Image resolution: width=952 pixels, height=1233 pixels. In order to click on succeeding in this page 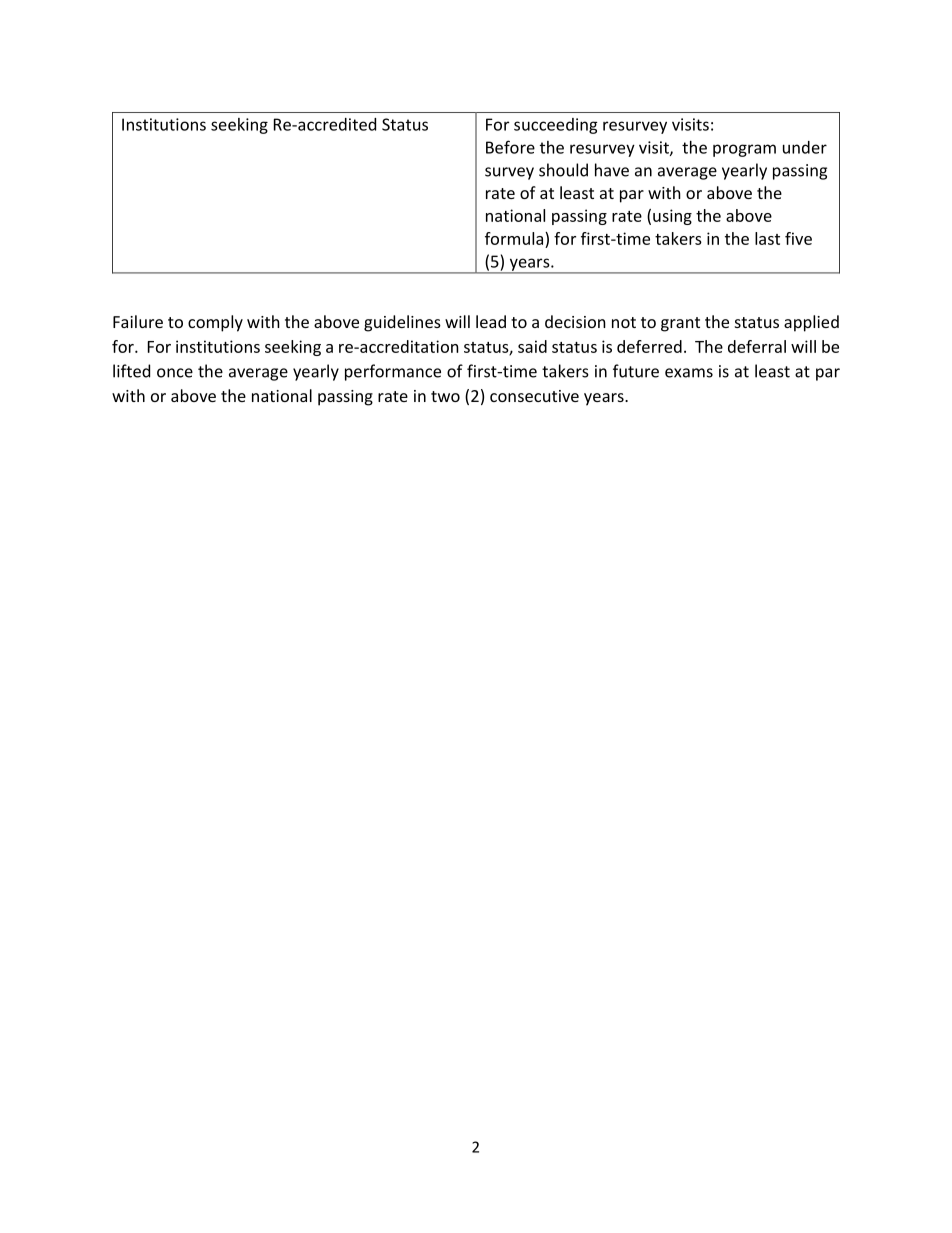, I will do `click(556, 126)`.
